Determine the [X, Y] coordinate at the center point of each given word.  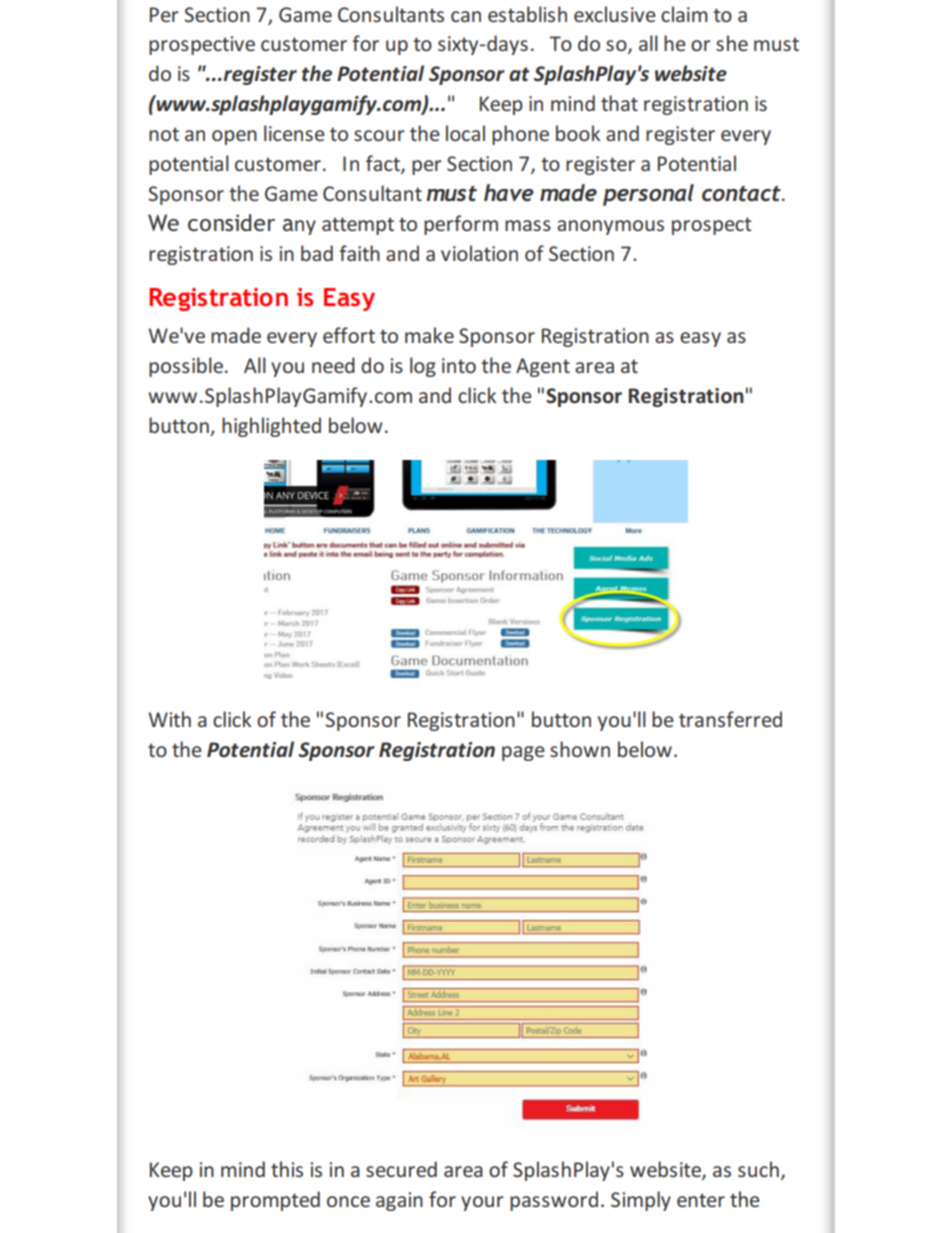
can [466, 16]
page [523, 753]
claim [684, 14]
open [234, 137]
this [287, 1169]
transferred [730, 719]
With [169, 719]
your [482, 1203]
